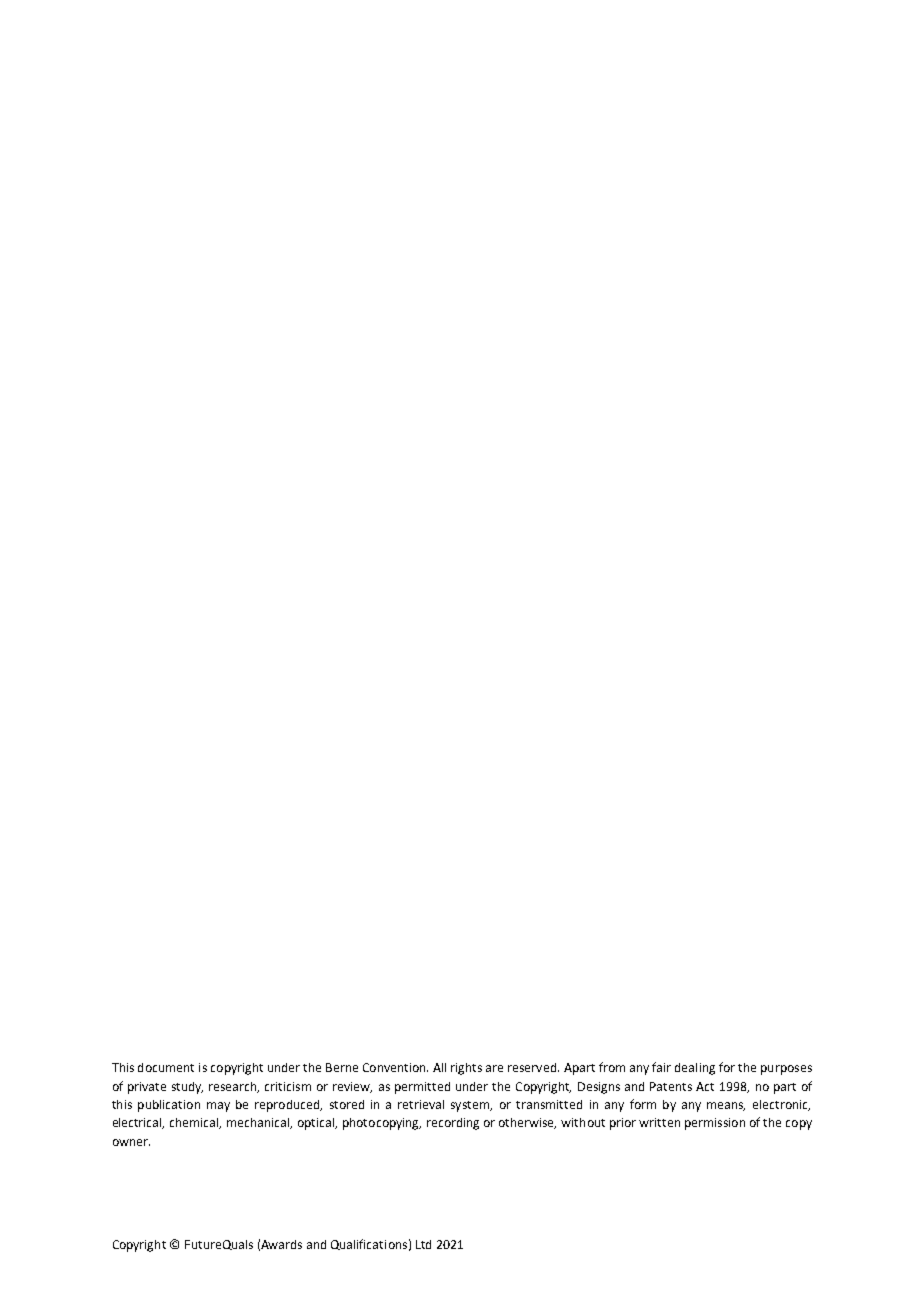 The image size is (924, 1308). I want to click on recording, so click(453, 1124).
